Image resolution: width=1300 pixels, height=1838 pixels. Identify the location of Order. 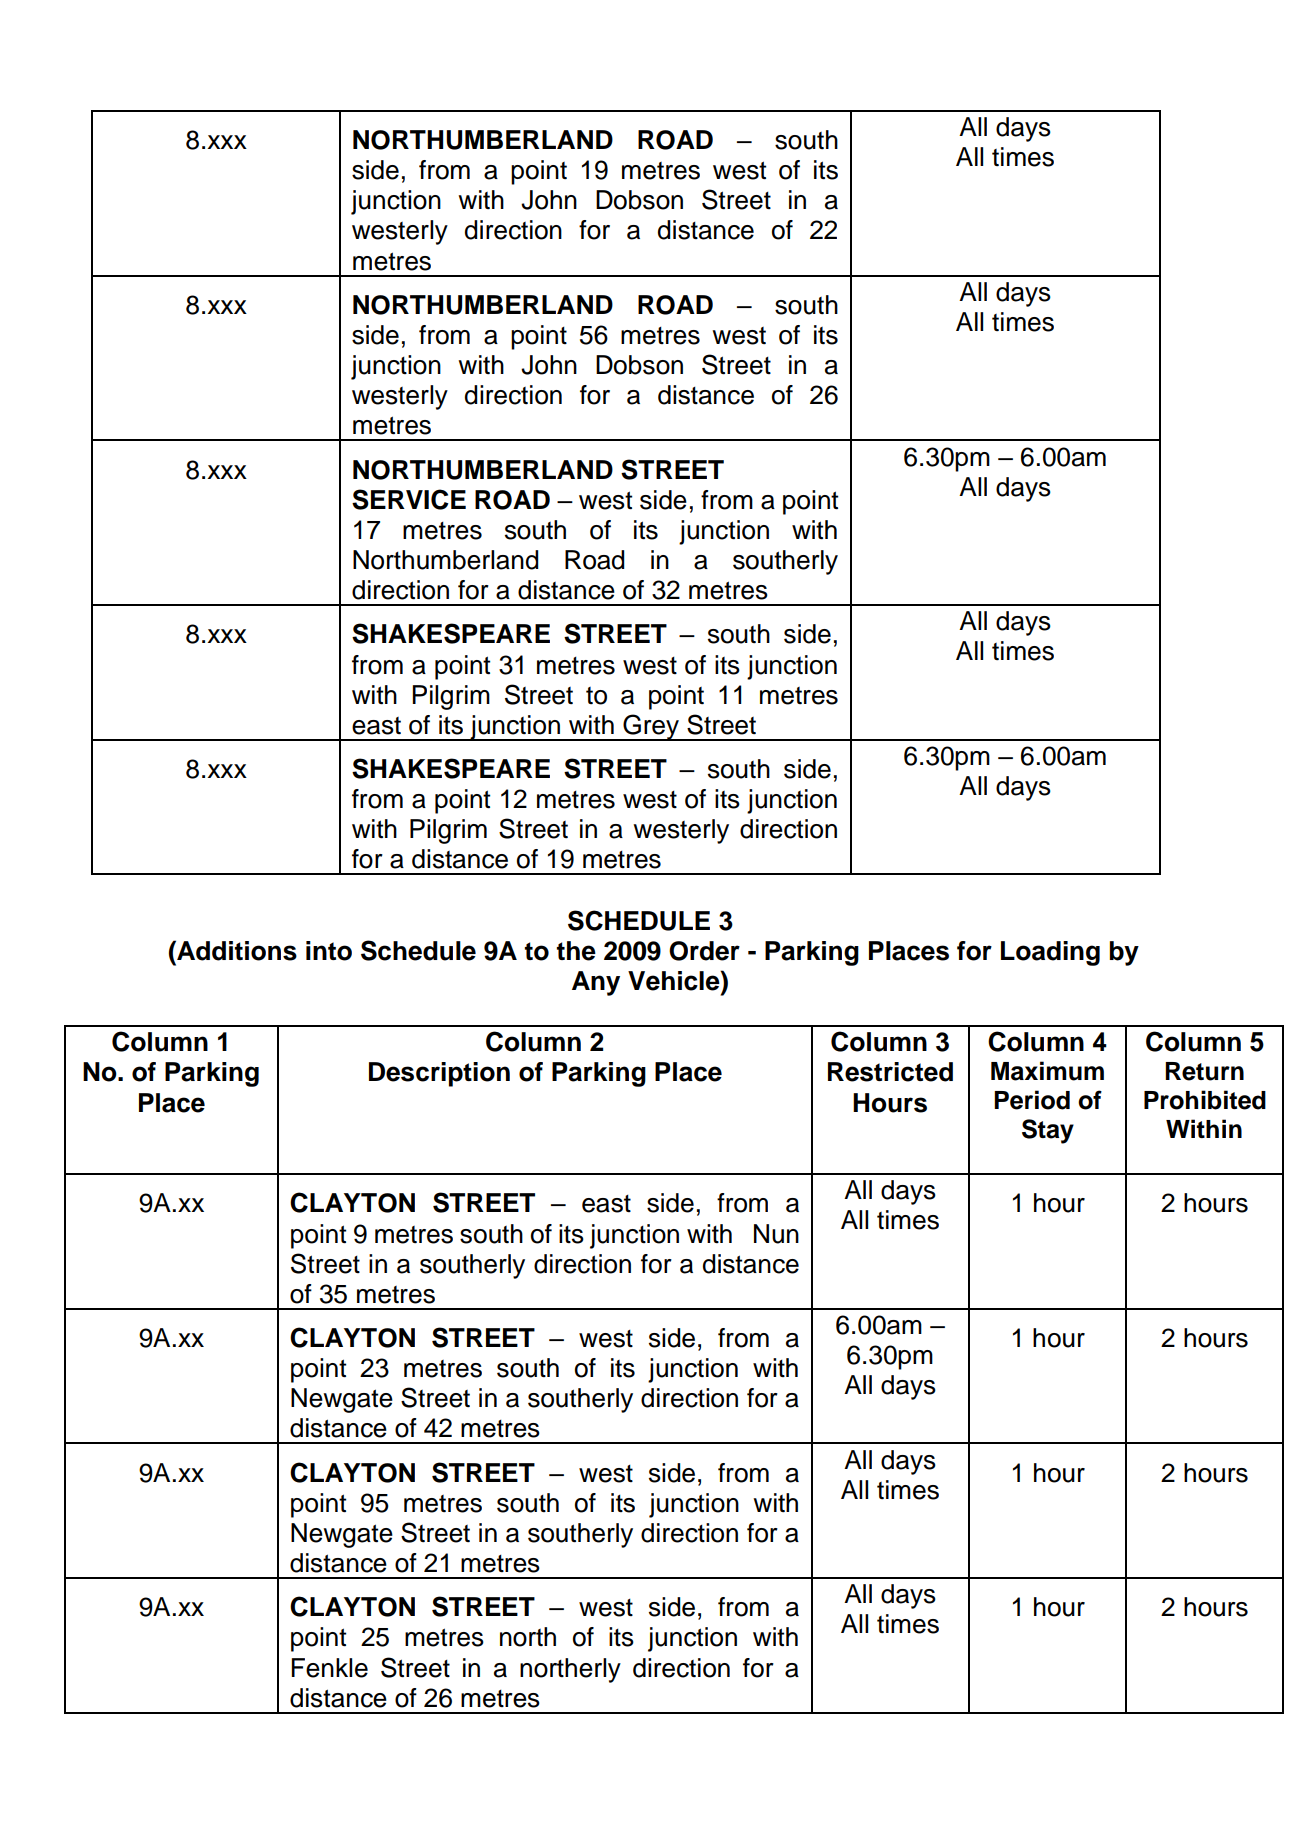
(704, 951).
